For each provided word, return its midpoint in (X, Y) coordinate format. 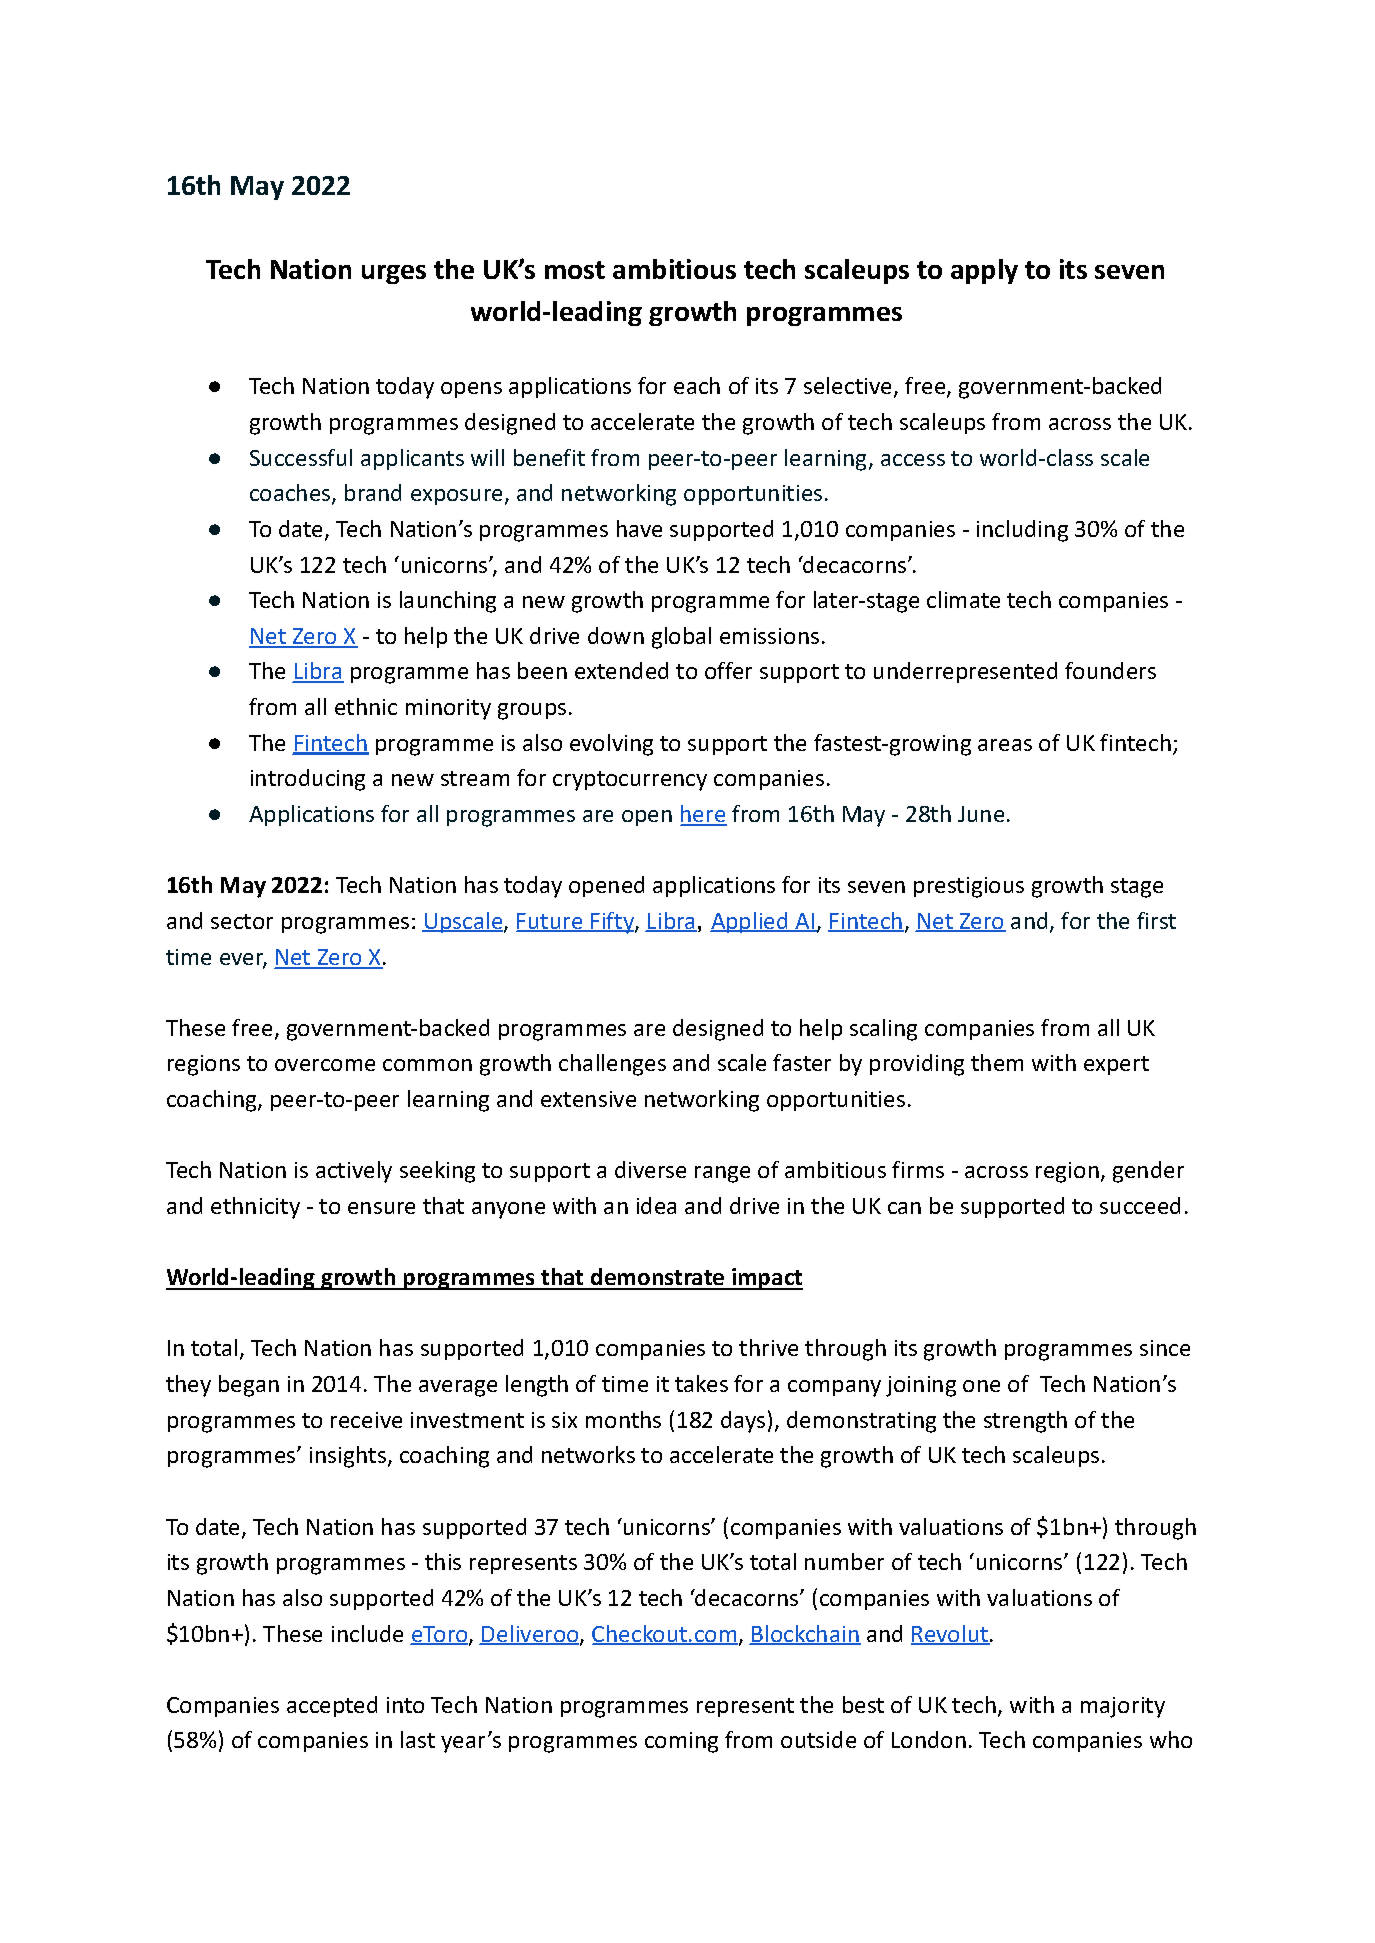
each (697, 385)
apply (984, 271)
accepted (332, 1706)
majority (1123, 1707)
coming (681, 1742)
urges (394, 274)
